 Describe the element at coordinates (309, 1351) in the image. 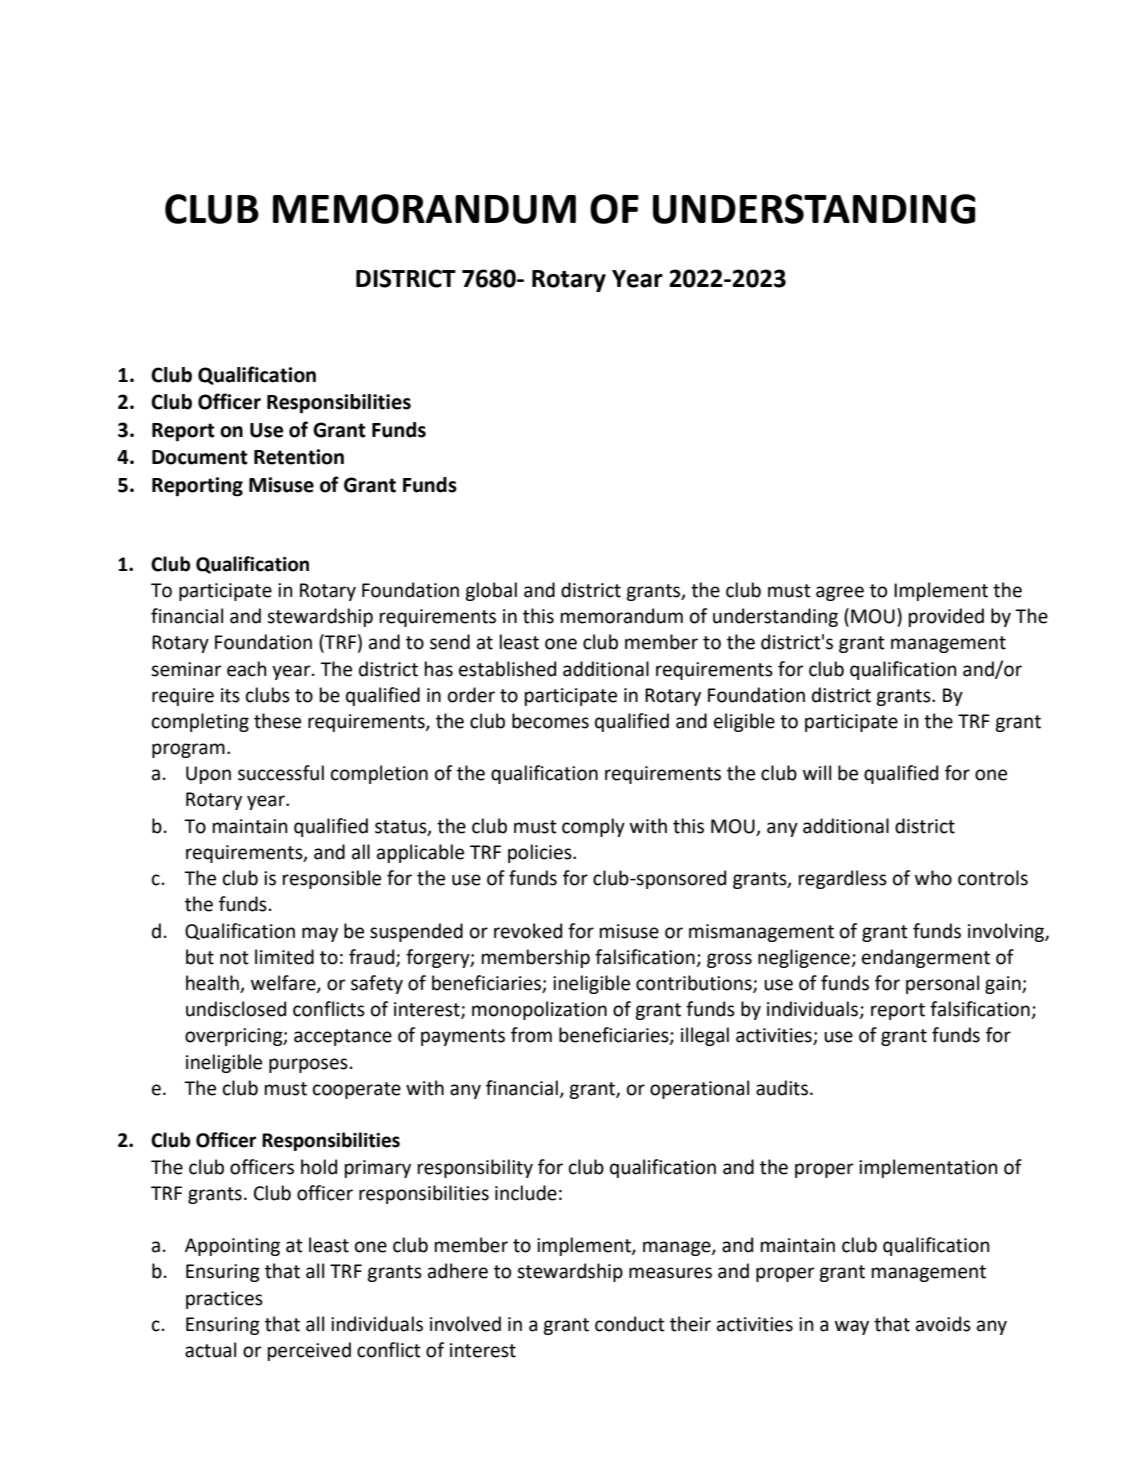

I see `perceived` at that location.
